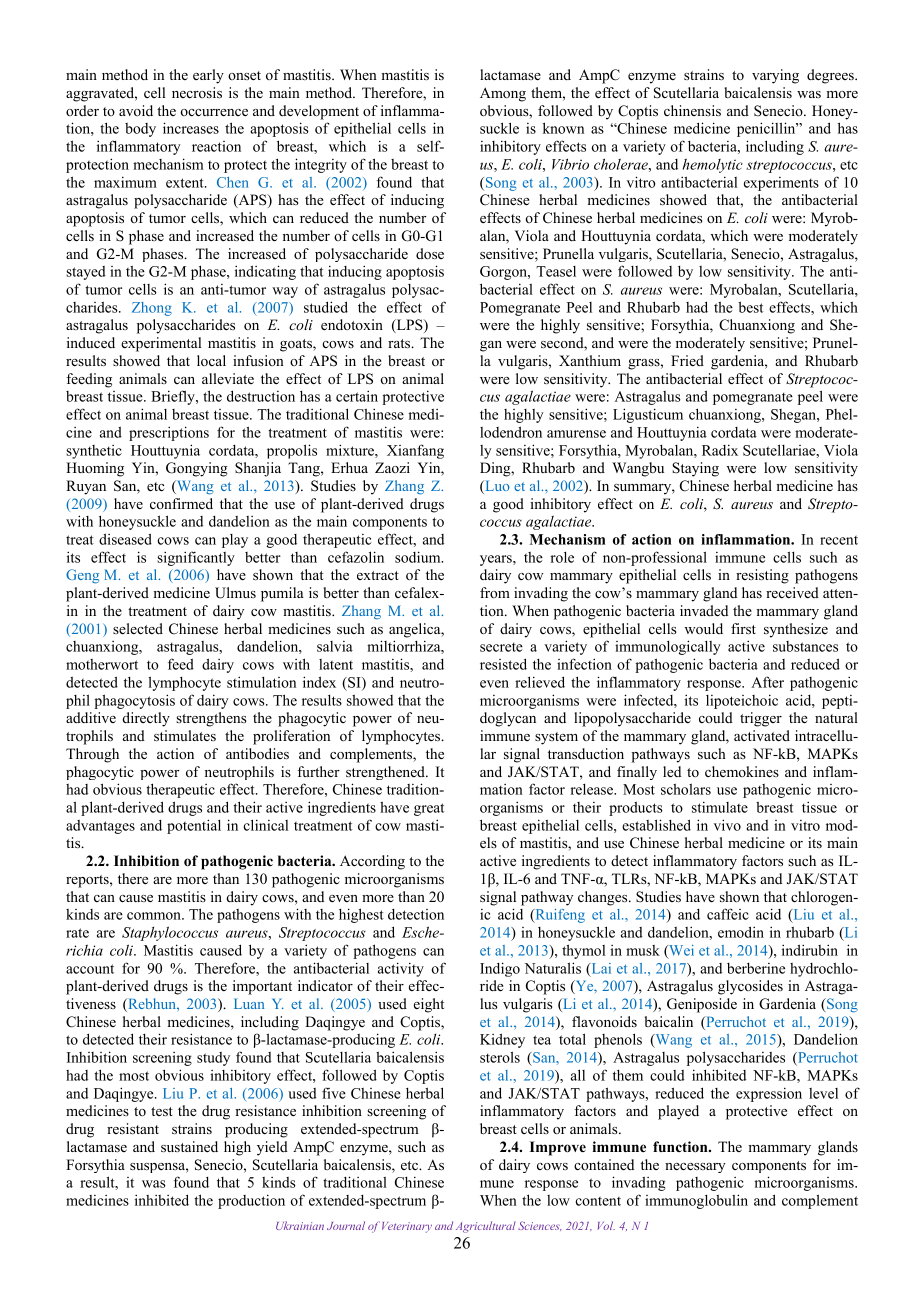 The width and height of the page is (924, 1308). What do you see at coordinates (211, 360) in the page?
I see `local` at bounding box center [211, 360].
